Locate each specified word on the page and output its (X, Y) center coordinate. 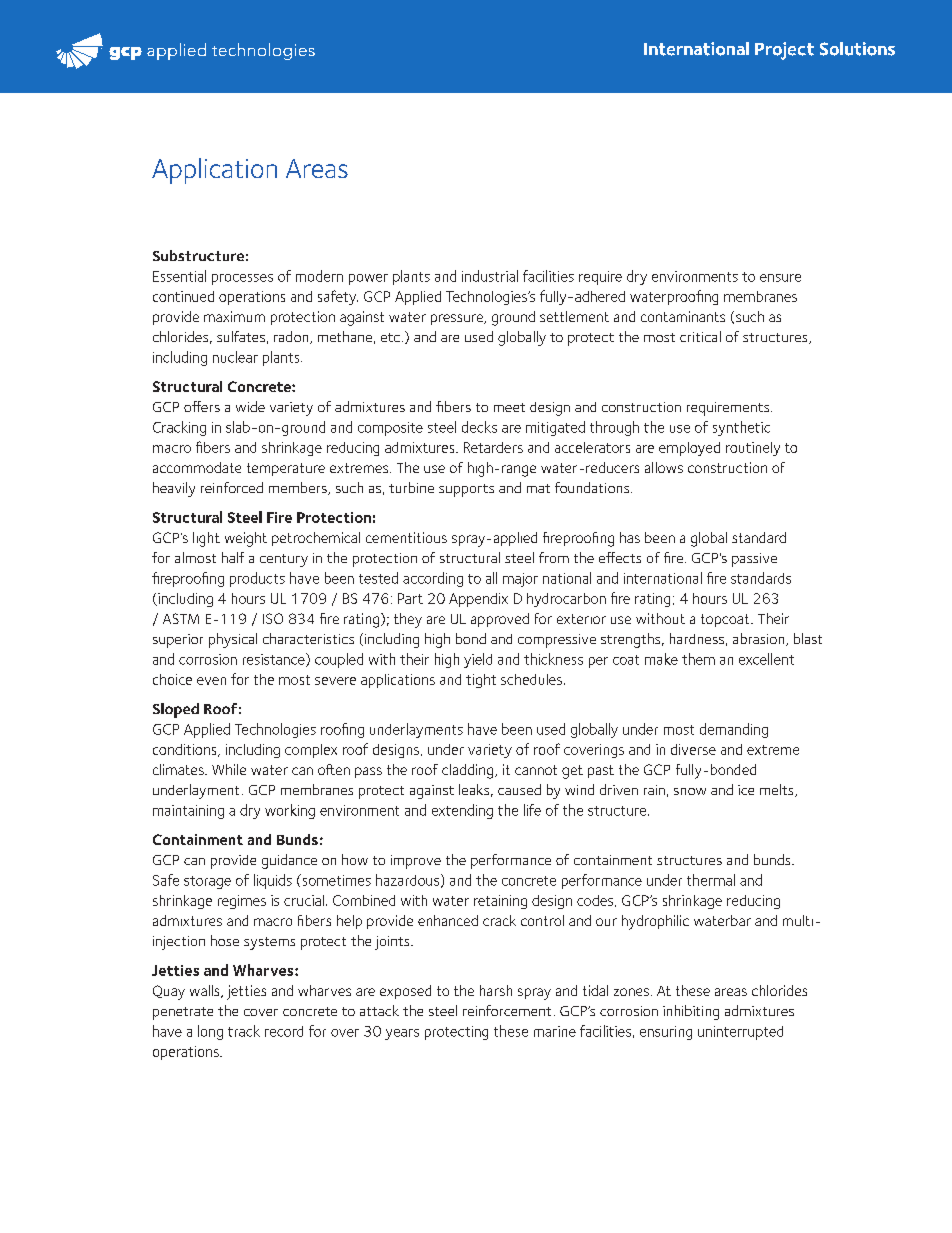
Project (784, 51)
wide (250, 406)
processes (242, 279)
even (211, 681)
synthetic (741, 428)
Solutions (857, 49)
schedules (531, 679)
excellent (766, 659)
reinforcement (507, 1010)
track (244, 1031)
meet (509, 407)
